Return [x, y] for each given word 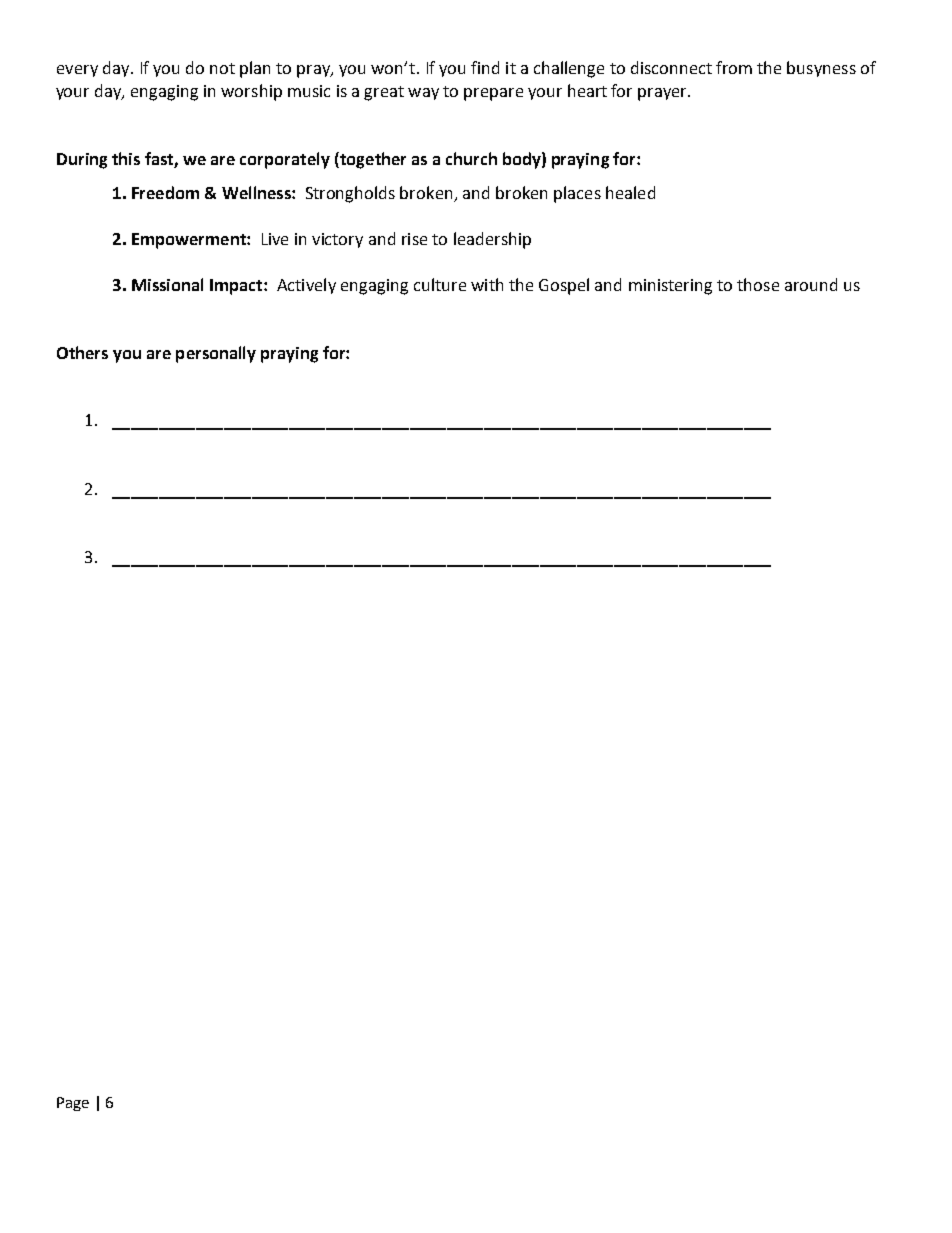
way [423, 94]
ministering [670, 287]
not [222, 68]
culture [440, 284]
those [758, 284]
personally [216, 354]
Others [82, 352]
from [734, 67]
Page [73, 1104]
